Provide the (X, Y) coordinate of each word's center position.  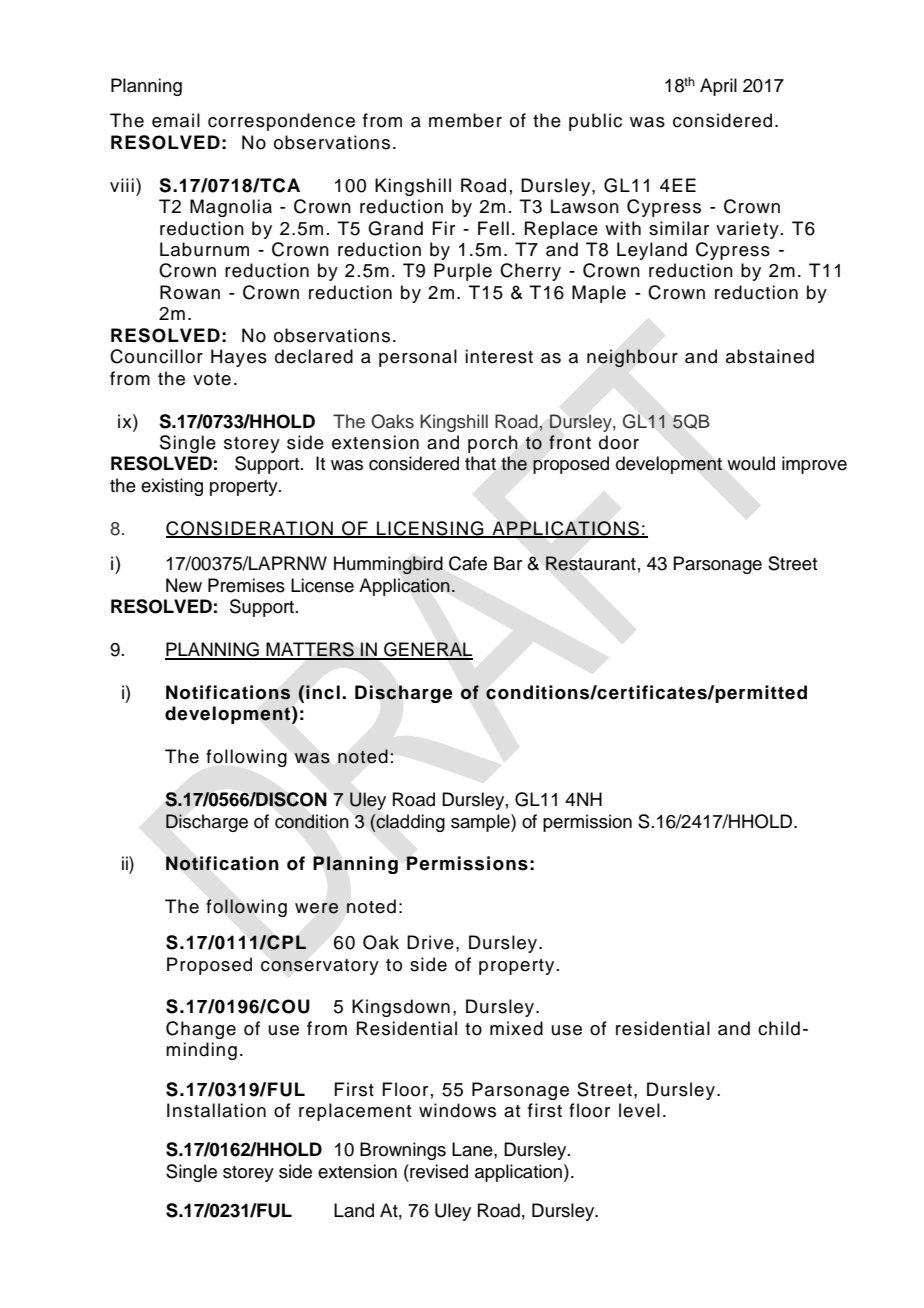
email (176, 120)
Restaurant (591, 563)
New (184, 585)
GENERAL (427, 650)
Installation (216, 1110)
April (718, 87)
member (465, 120)
